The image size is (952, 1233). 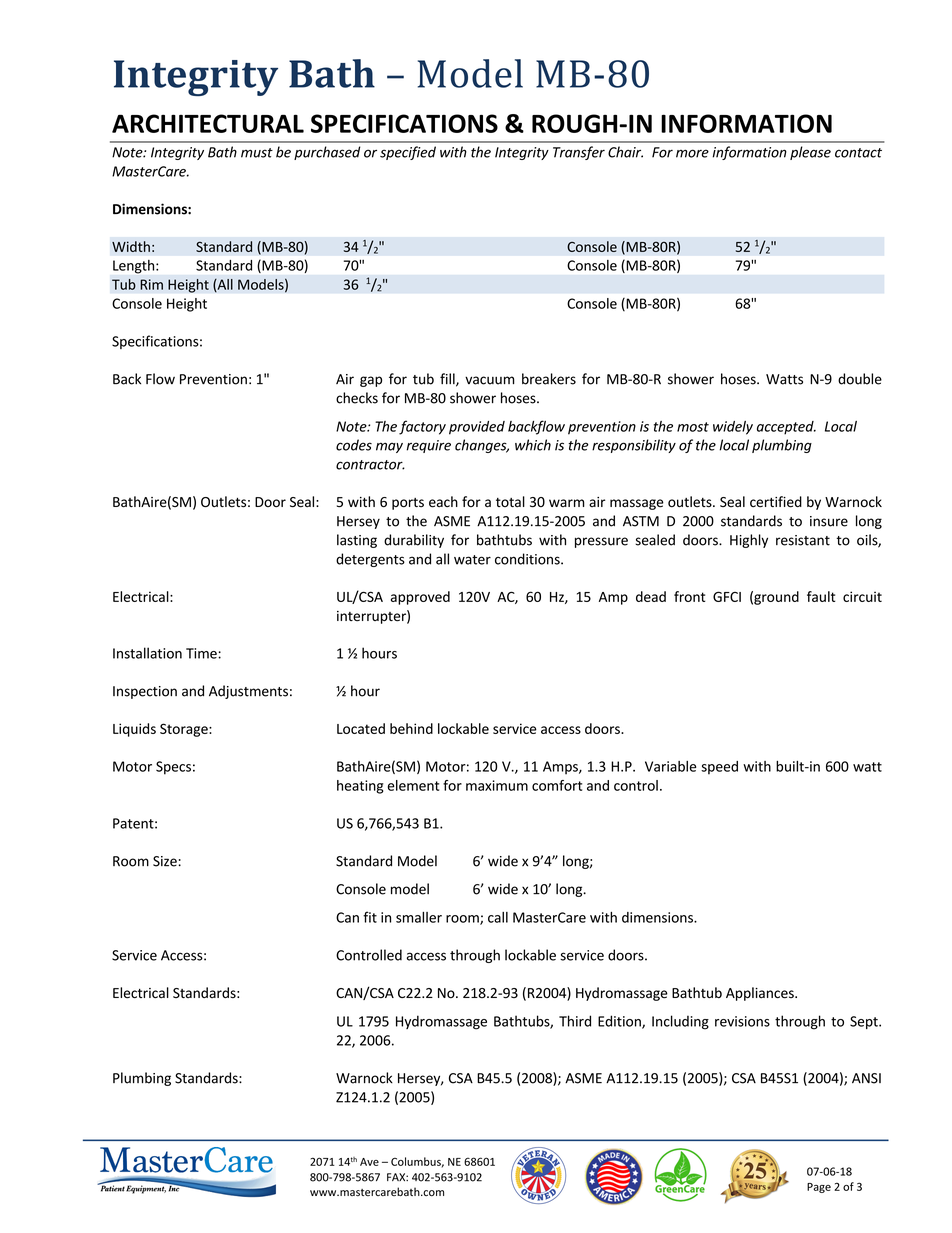 What do you see at coordinates (202, 653) in the screenshot?
I see `Time` at bounding box center [202, 653].
